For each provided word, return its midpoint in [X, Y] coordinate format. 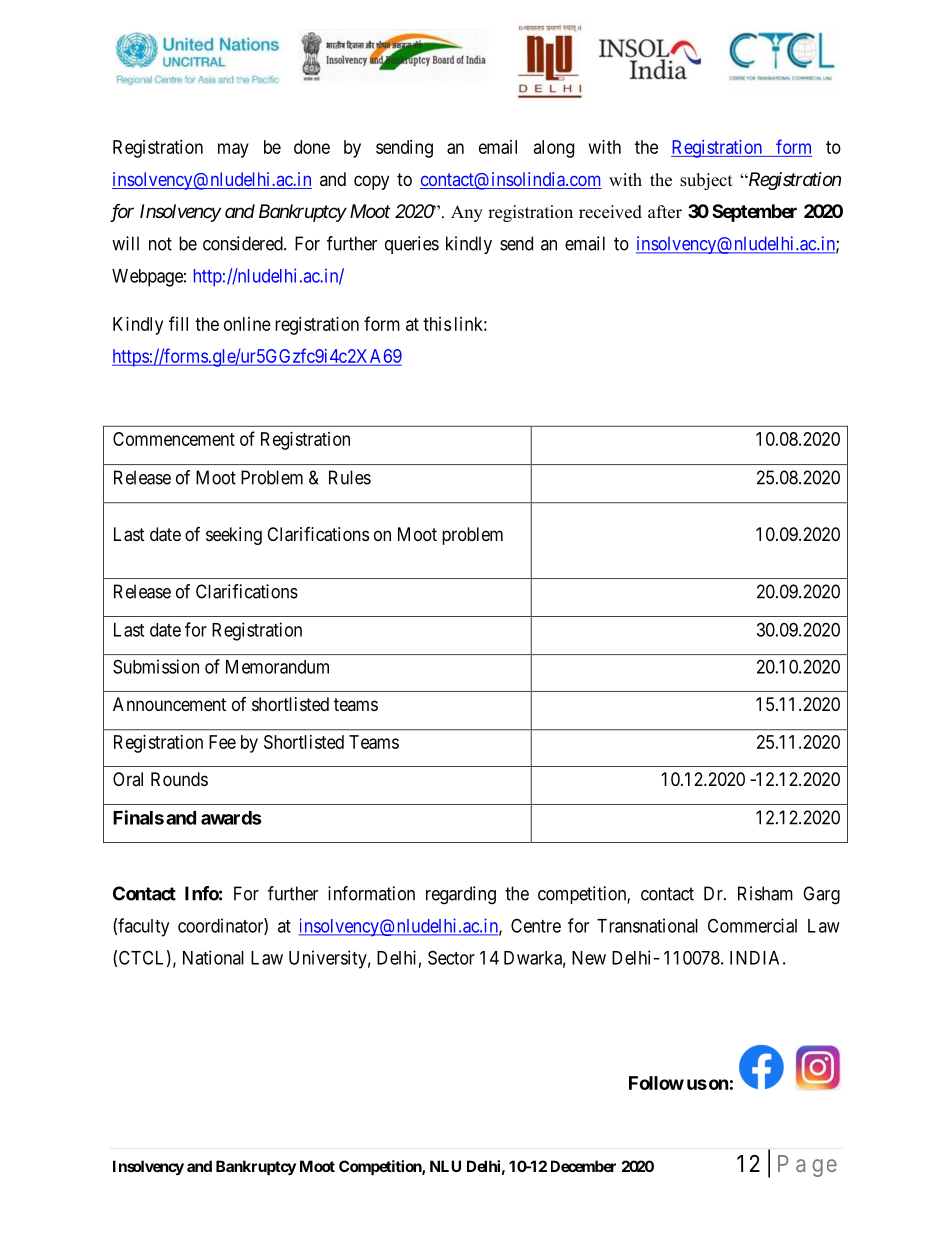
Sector [451, 957]
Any [467, 213]
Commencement [174, 439]
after [665, 212]
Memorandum [277, 667]
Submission [156, 666]
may [233, 150]
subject [706, 181]
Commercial [752, 925]
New [589, 958]
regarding [461, 895]
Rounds [179, 779]
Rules [350, 477]
